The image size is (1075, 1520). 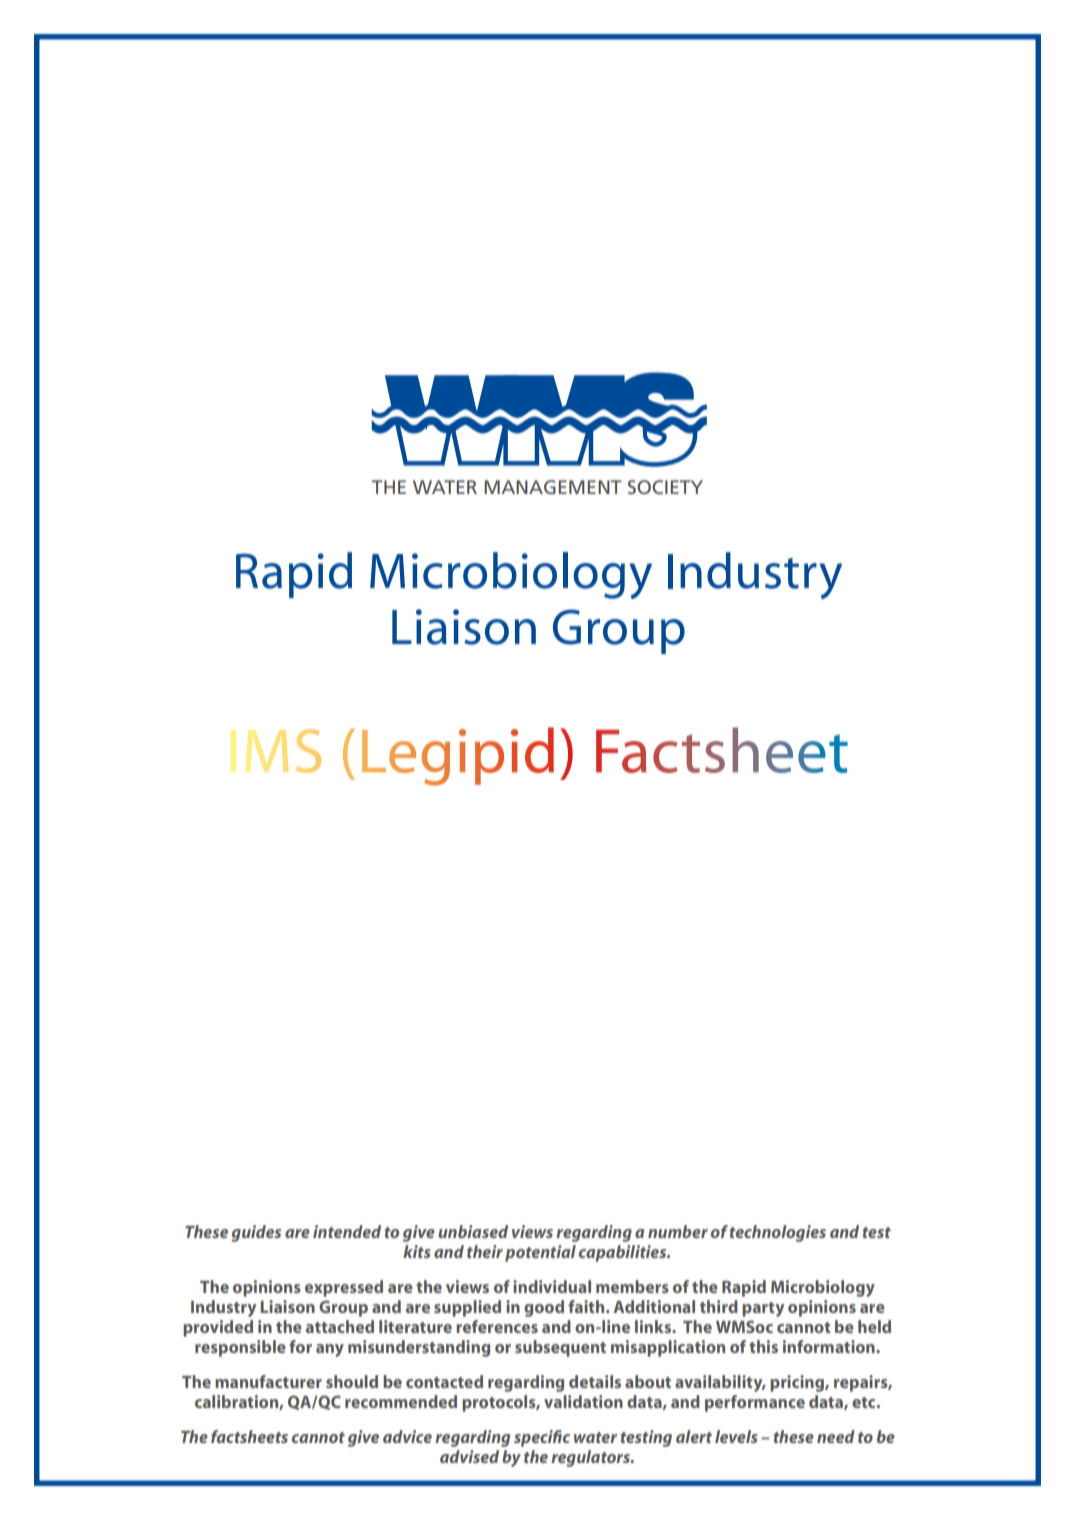 What do you see at coordinates (553, 487) in the screenshot?
I see `MANAGEMENT` at bounding box center [553, 487].
